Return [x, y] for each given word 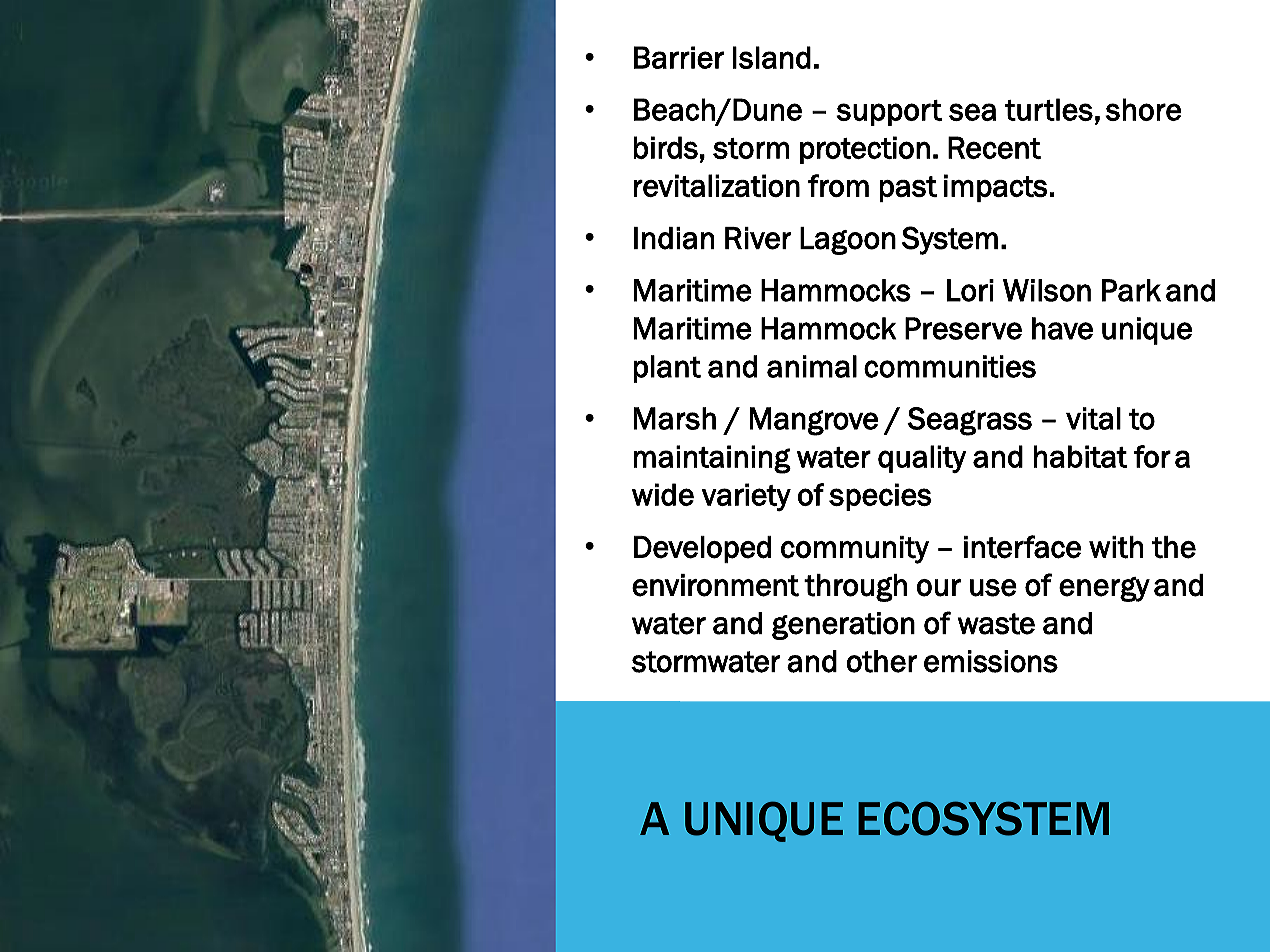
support [889, 113]
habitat [1080, 456]
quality [922, 459]
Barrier [679, 57]
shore [1143, 109]
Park [1131, 290]
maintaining [712, 459]
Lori [970, 290]
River [758, 238]
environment [715, 585]
